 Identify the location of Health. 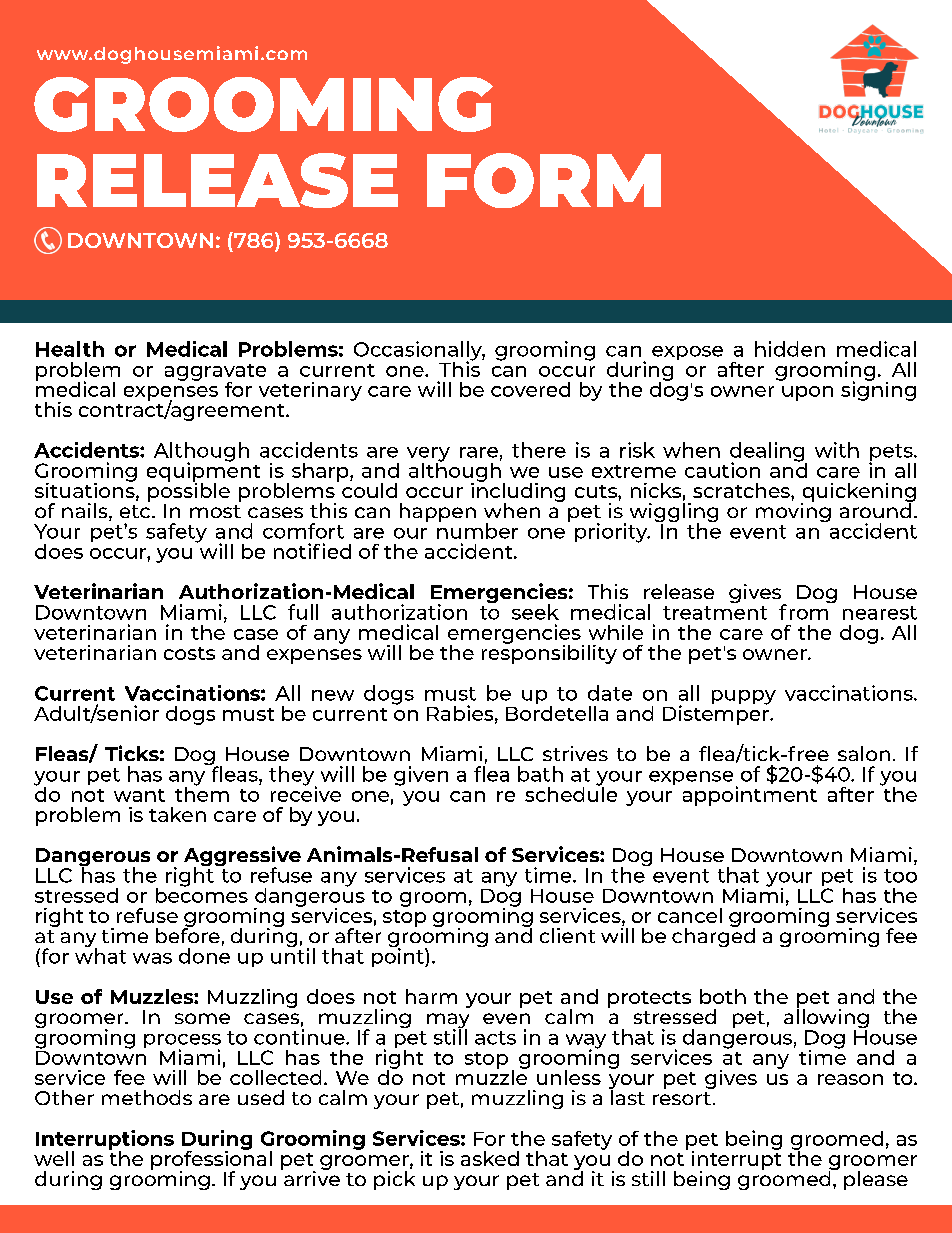
(70, 349).
